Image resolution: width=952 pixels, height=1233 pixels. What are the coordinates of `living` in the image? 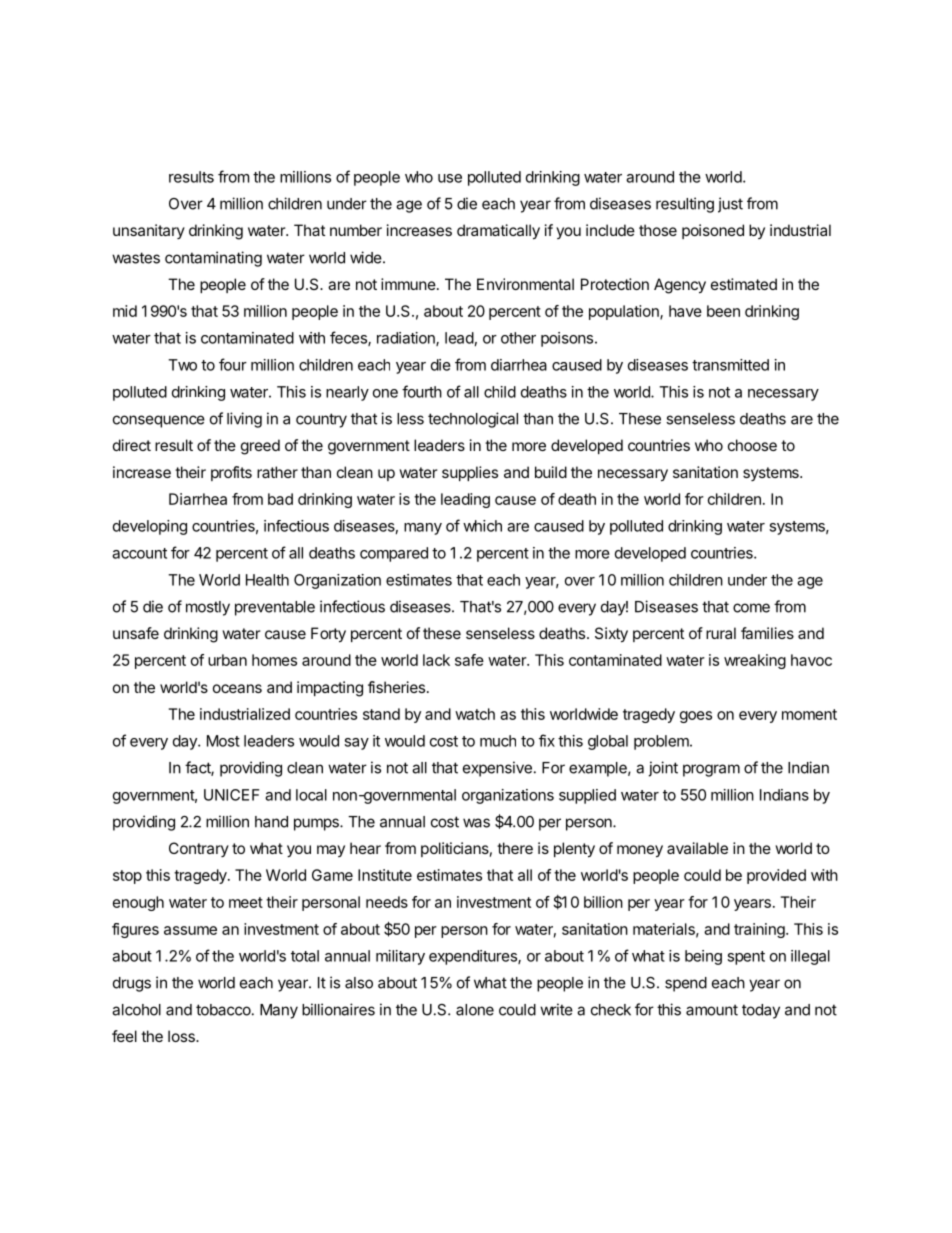 It's located at (244, 420).
